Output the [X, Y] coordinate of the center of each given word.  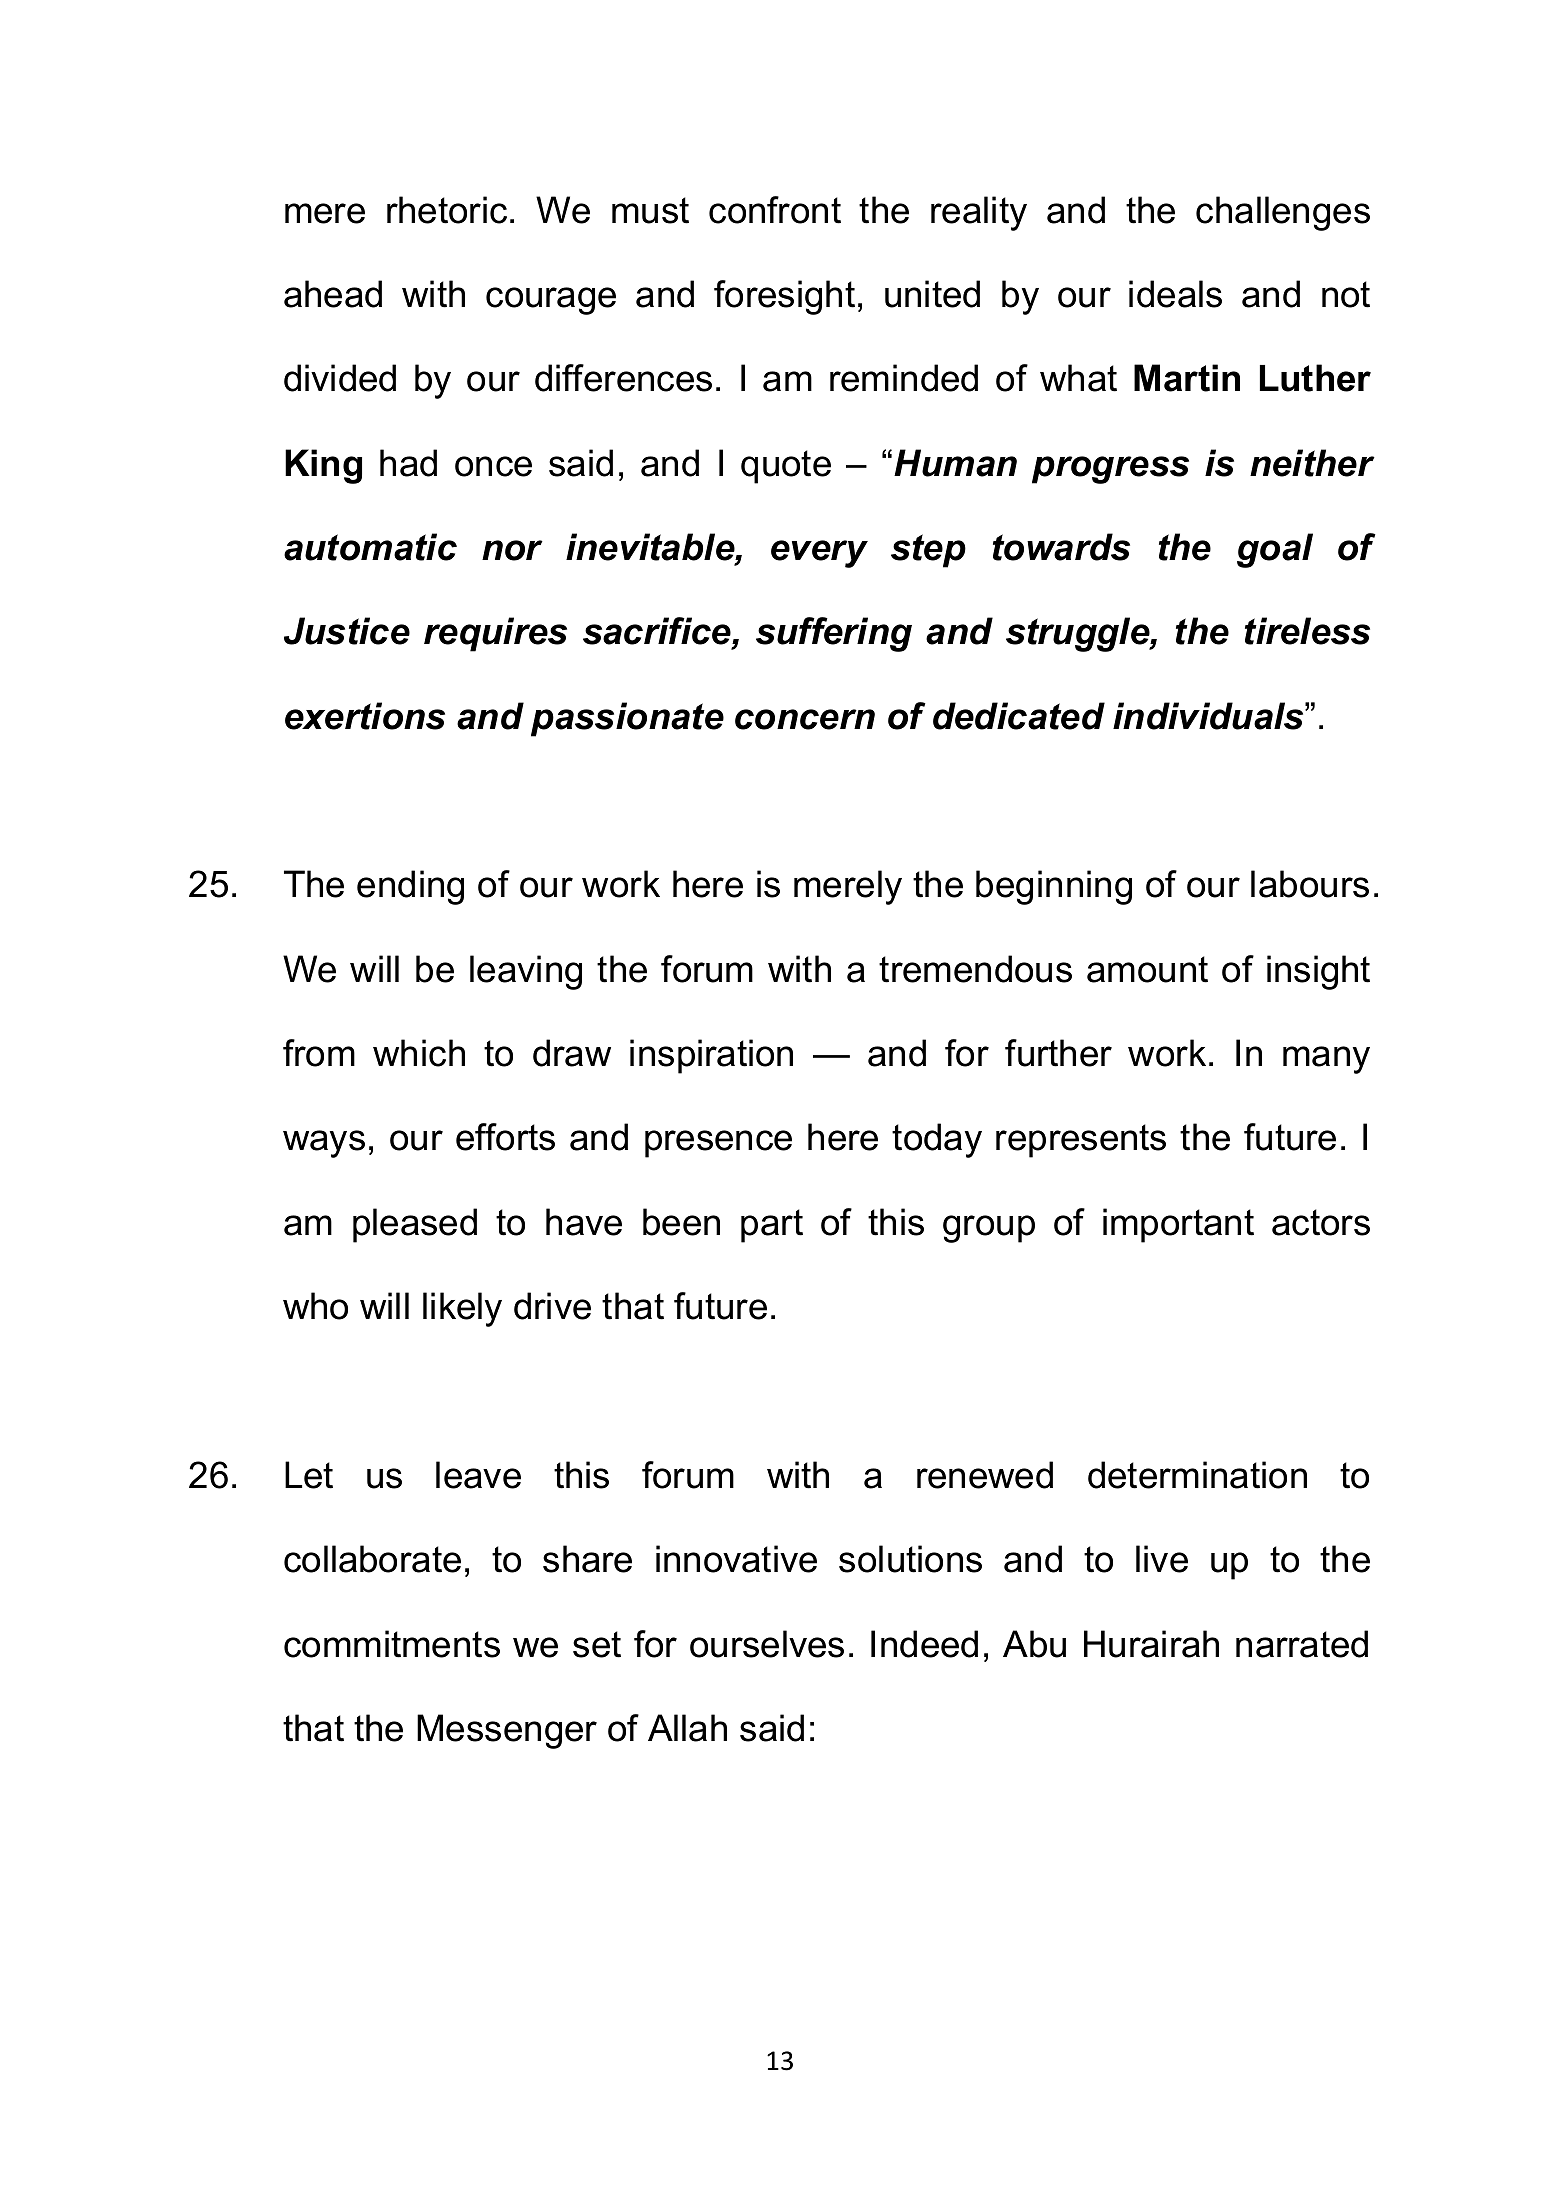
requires [495, 634]
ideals [1175, 294]
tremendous [975, 969]
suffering [834, 634]
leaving [526, 972]
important [1178, 1225]
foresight [784, 297]
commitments [392, 1644]
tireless [1307, 631]
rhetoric [447, 210]
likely [462, 1309]
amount [1147, 969]
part [772, 1226]
